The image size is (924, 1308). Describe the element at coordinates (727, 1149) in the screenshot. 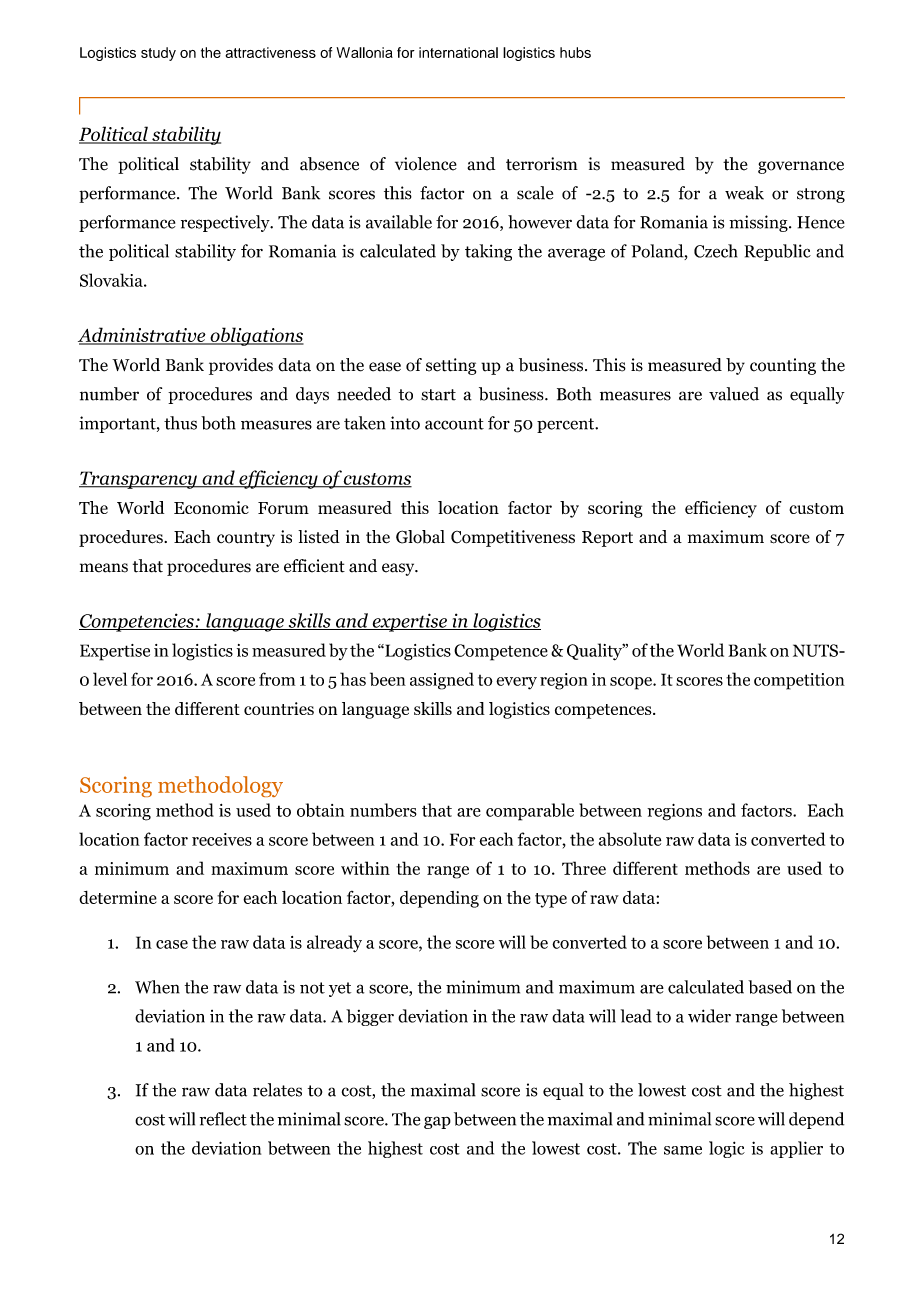

I see `logic` at that location.
